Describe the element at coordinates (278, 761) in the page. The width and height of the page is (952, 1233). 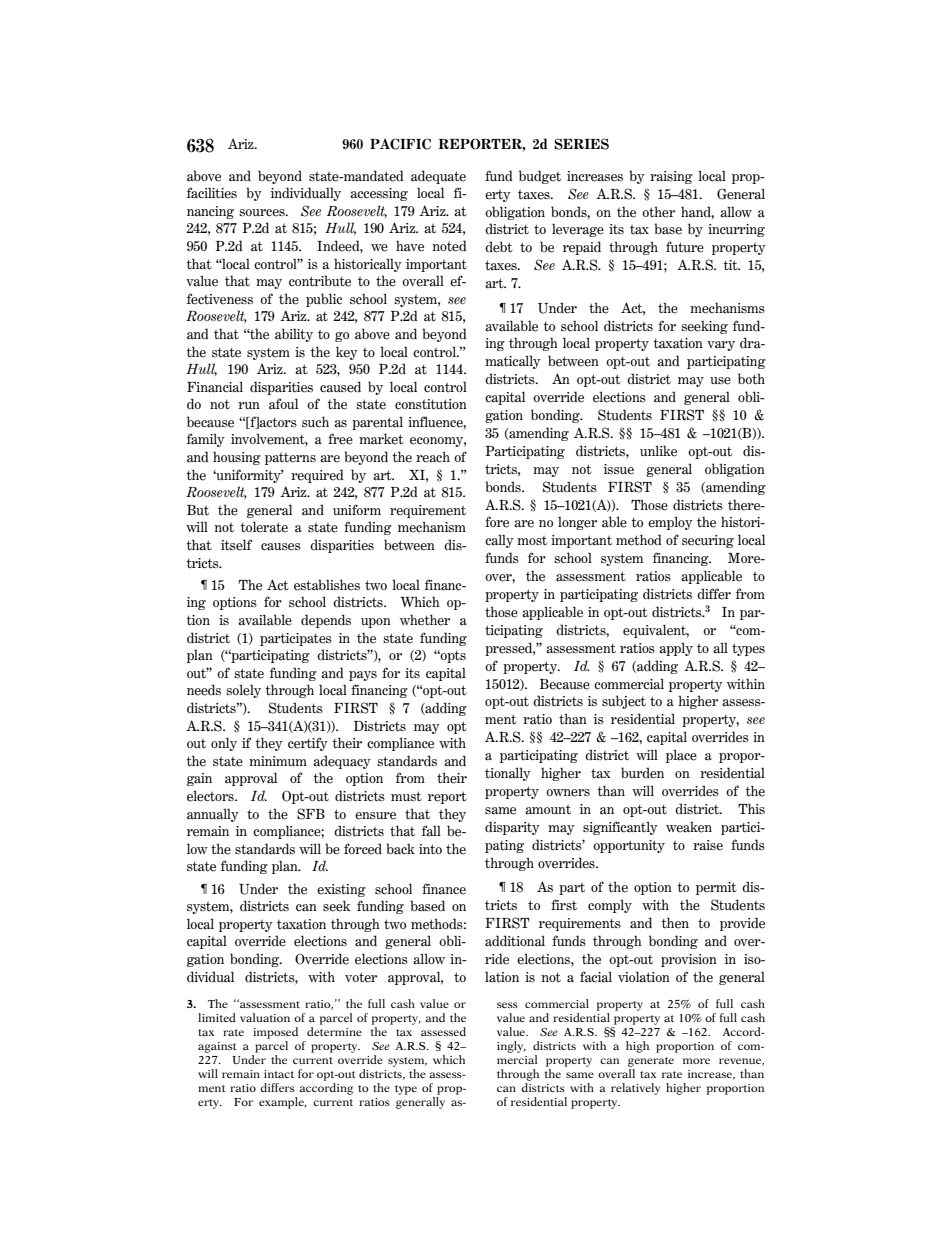
I see `minimum` at that location.
